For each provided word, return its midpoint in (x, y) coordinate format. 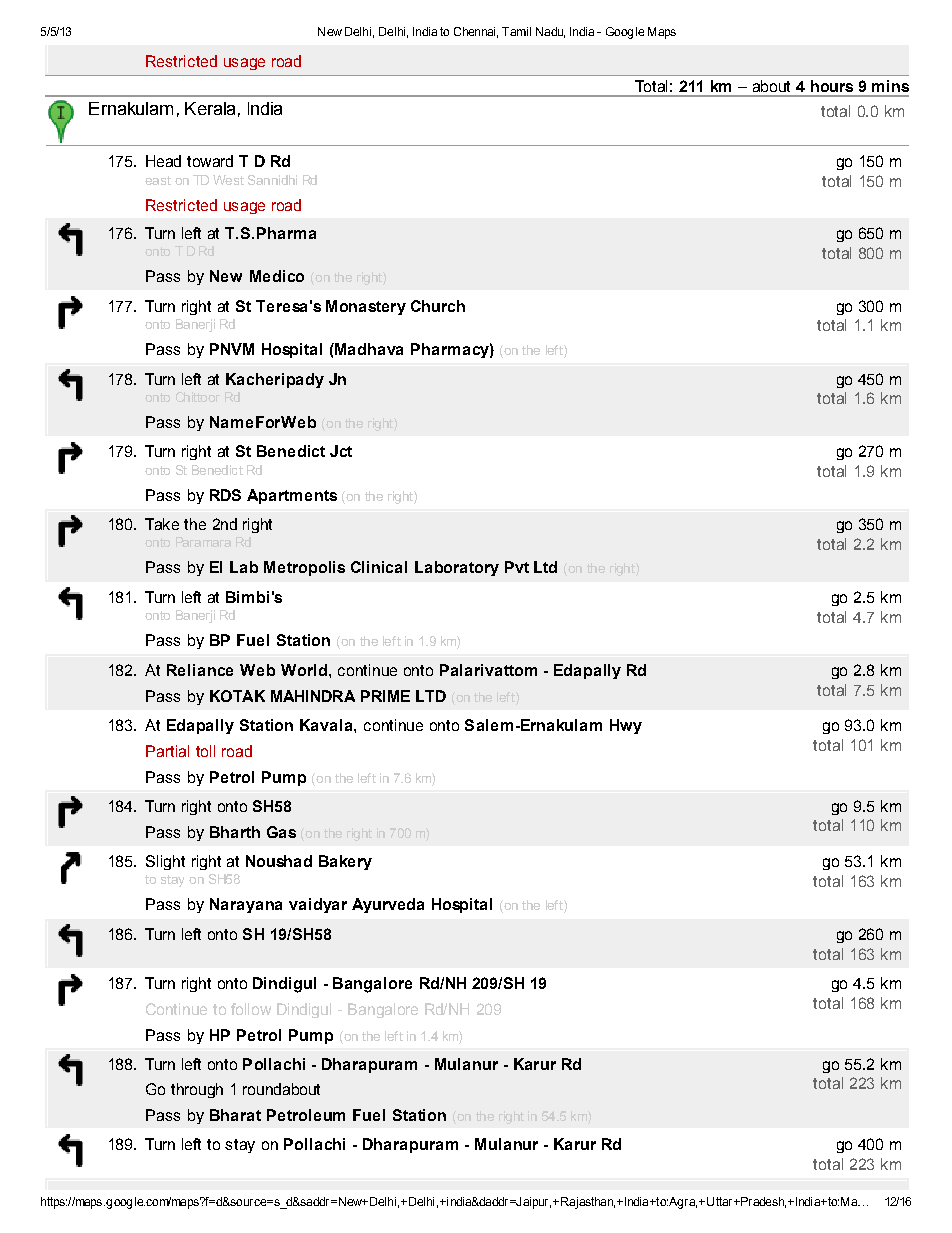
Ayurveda (388, 905)
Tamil (516, 31)
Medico (277, 276)
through (197, 1090)
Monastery (366, 307)
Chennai (474, 31)
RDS (225, 495)
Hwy (626, 726)
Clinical (379, 567)
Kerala (210, 108)
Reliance (200, 670)
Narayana (246, 905)
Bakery (345, 862)
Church (438, 306)
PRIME (385, 696)
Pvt (517, 567)
